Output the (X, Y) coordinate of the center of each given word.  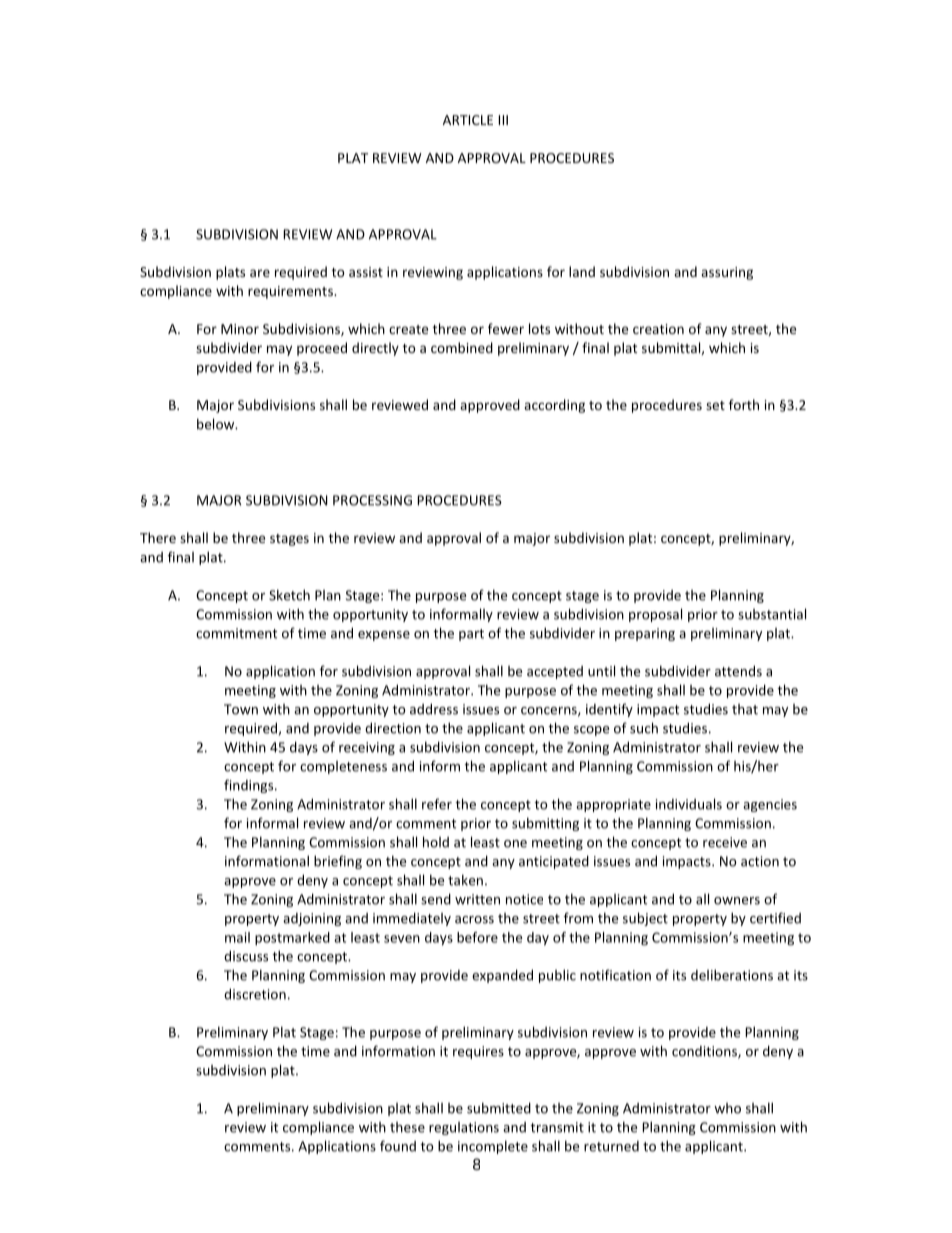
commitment (236, 633)
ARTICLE (468, 120)
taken (465, 880)
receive (725, 842)
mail (237, 937)
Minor (240, 329)
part (471, 635)
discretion (255, 994)
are (260, 273)
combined (462, 347)
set (715, 405)
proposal (655, 615)
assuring (727, 273)
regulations (464, 1128)
